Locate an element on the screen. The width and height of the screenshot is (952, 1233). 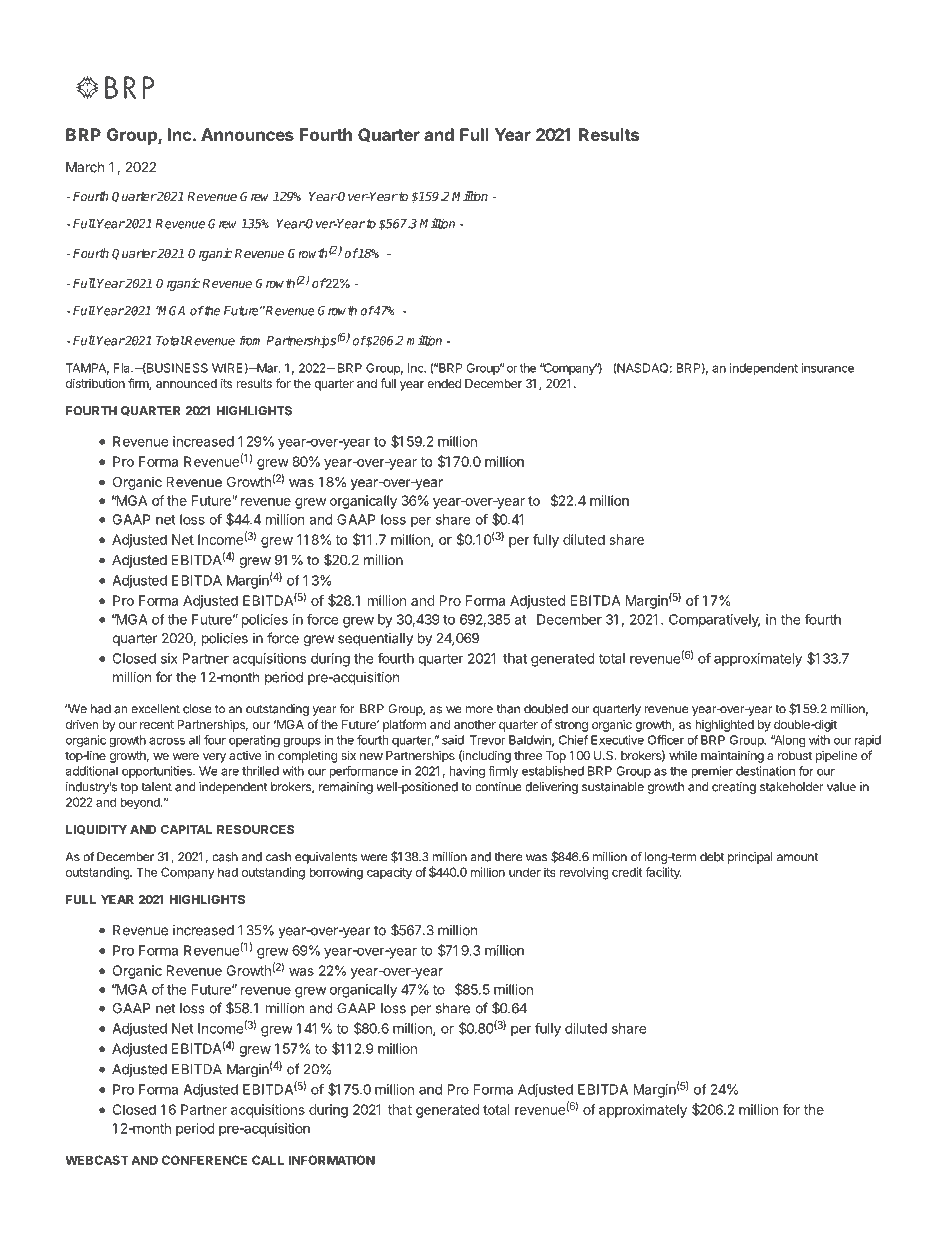
CONFERENCE is located at coordinates (204, 1160).
